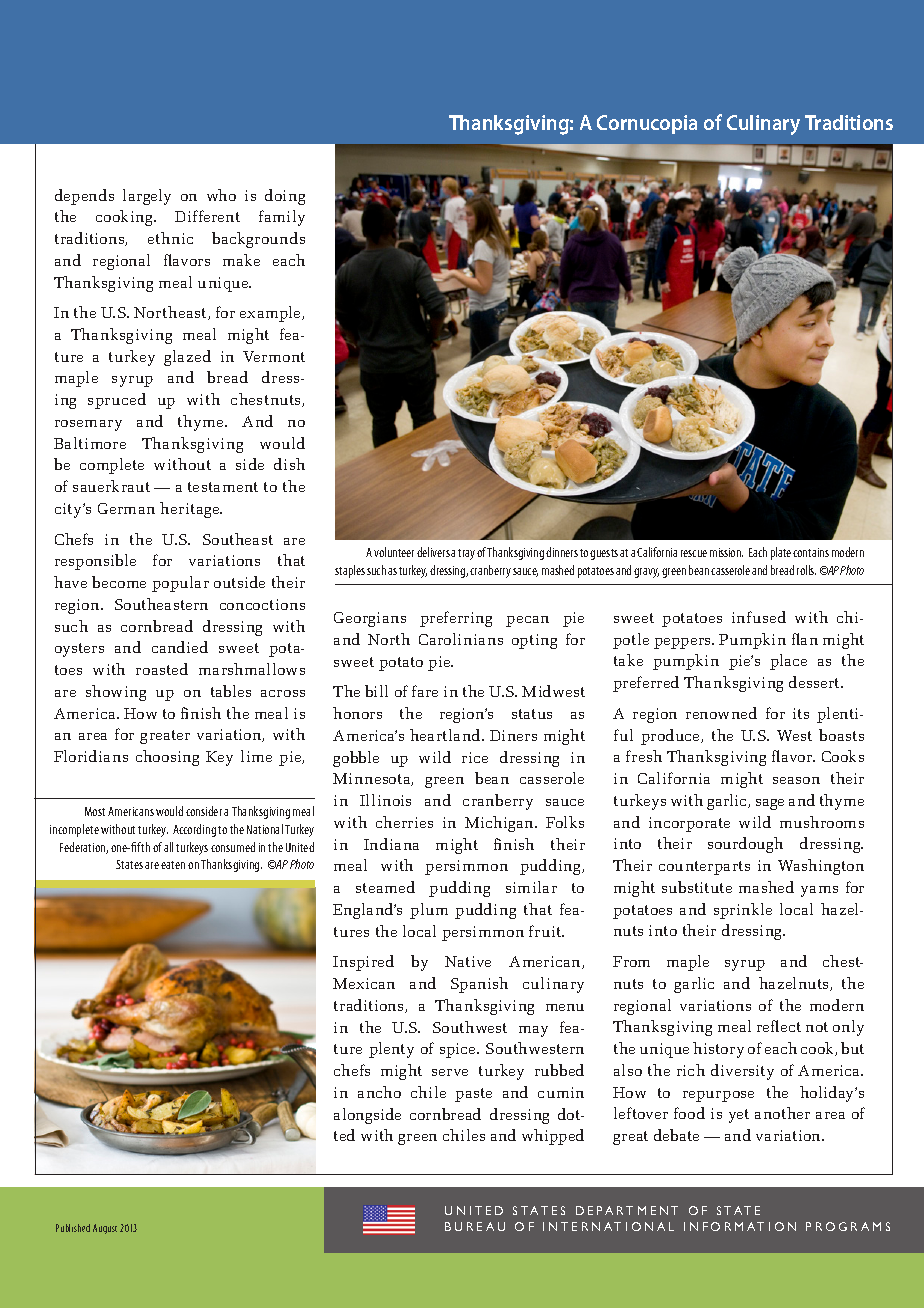 This screenshot has width=924, height=1308. I want to click on doing, so click(285, 197).
